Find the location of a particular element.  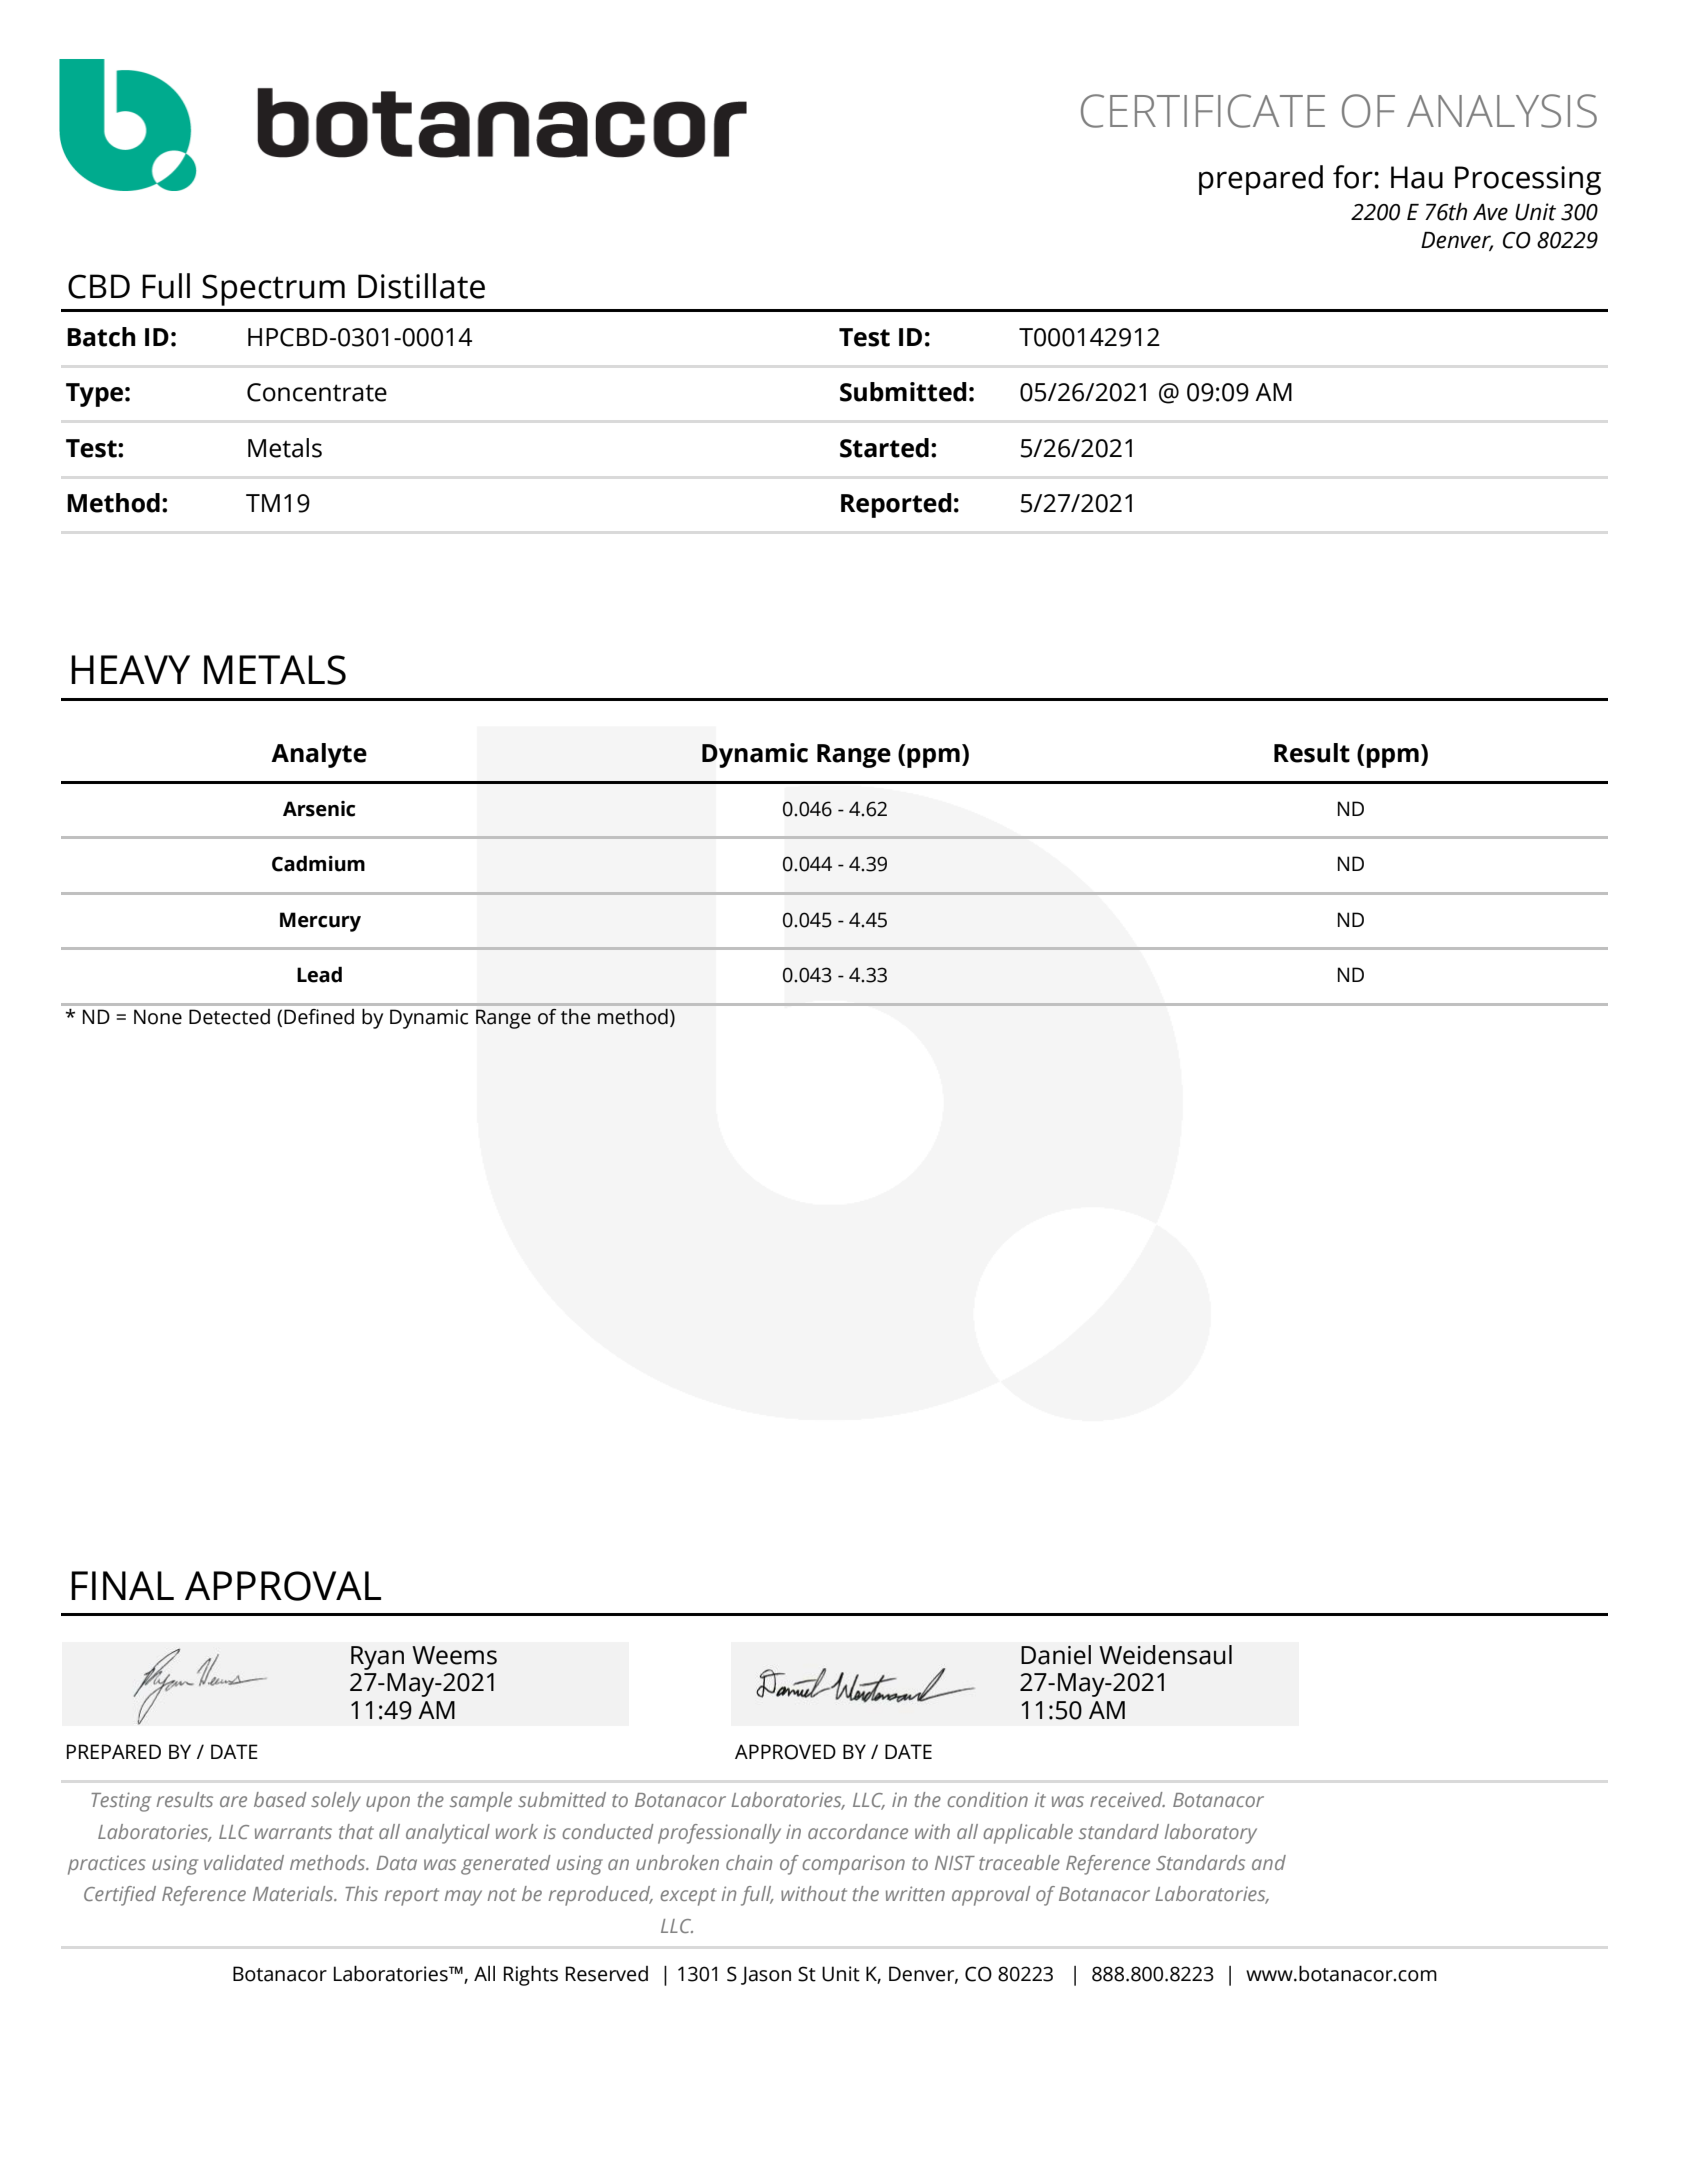

Defined is located at coordinates (319, 1016).
